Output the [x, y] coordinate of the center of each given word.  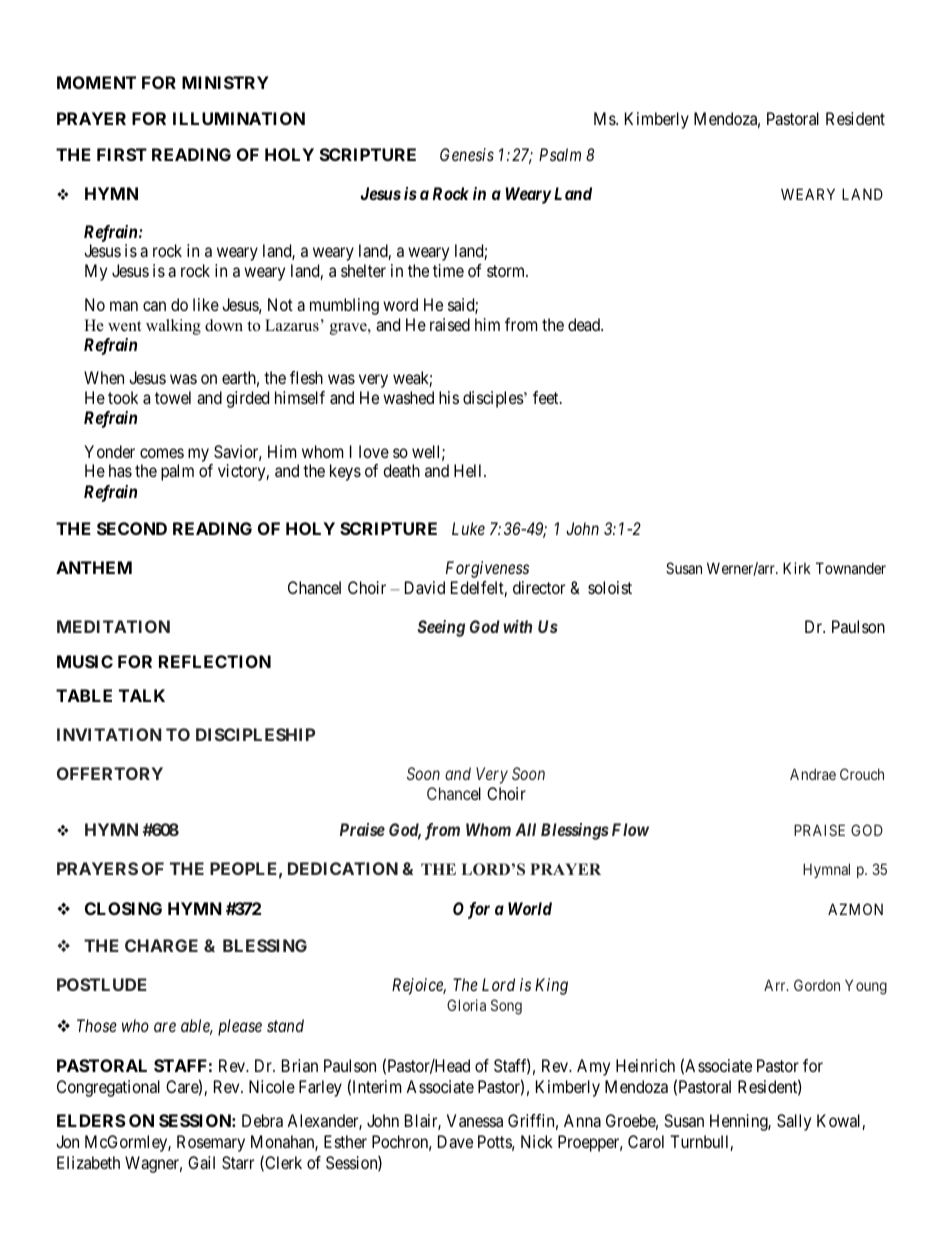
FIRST [122, 154]
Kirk [797, 568]
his [449, 397]
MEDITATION [113, 626]
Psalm [560, 154]
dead [585, 324]
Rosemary [211, 1143]
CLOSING [123, 908]
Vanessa [475, 1120]
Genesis [467, 154]
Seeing [441, 628]
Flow [630, 829]
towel [173, 397]
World [530, 908]
